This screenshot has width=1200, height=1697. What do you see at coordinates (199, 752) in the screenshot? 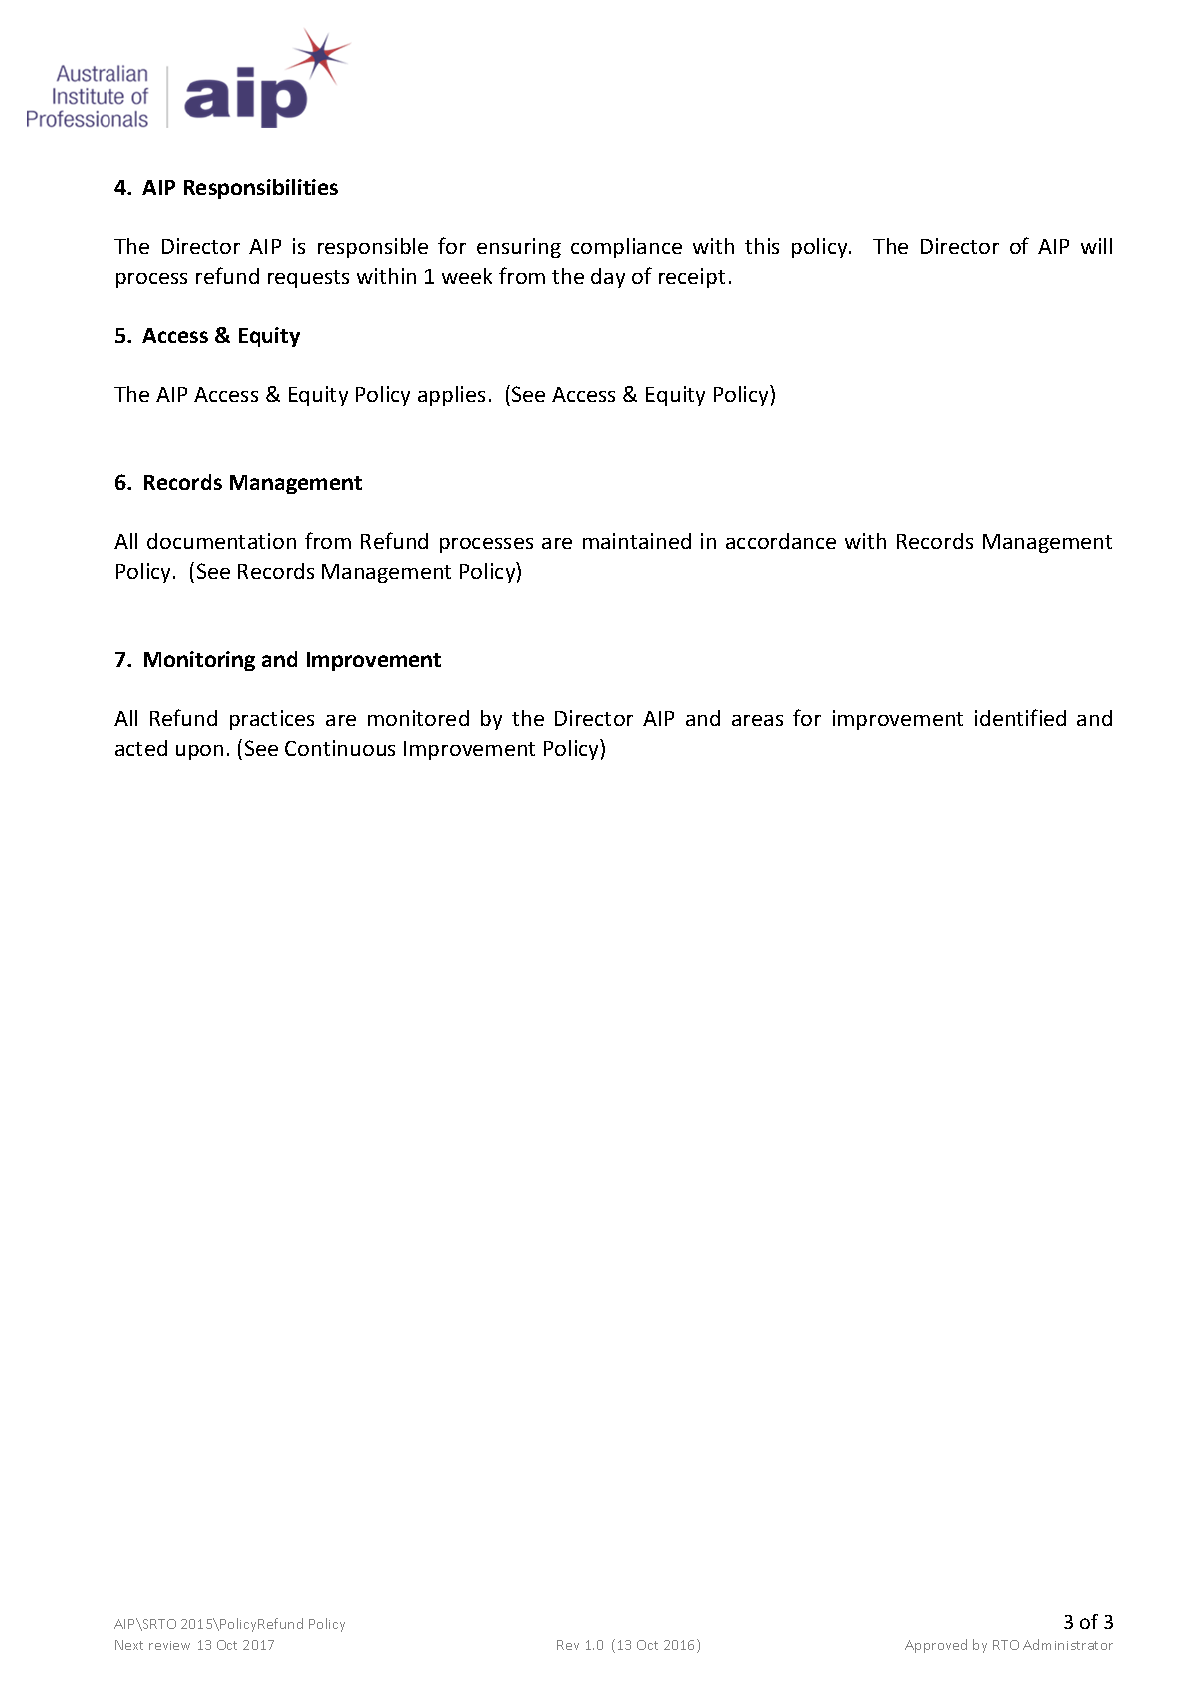
I see `upon` at bounding box center [199, 752].
